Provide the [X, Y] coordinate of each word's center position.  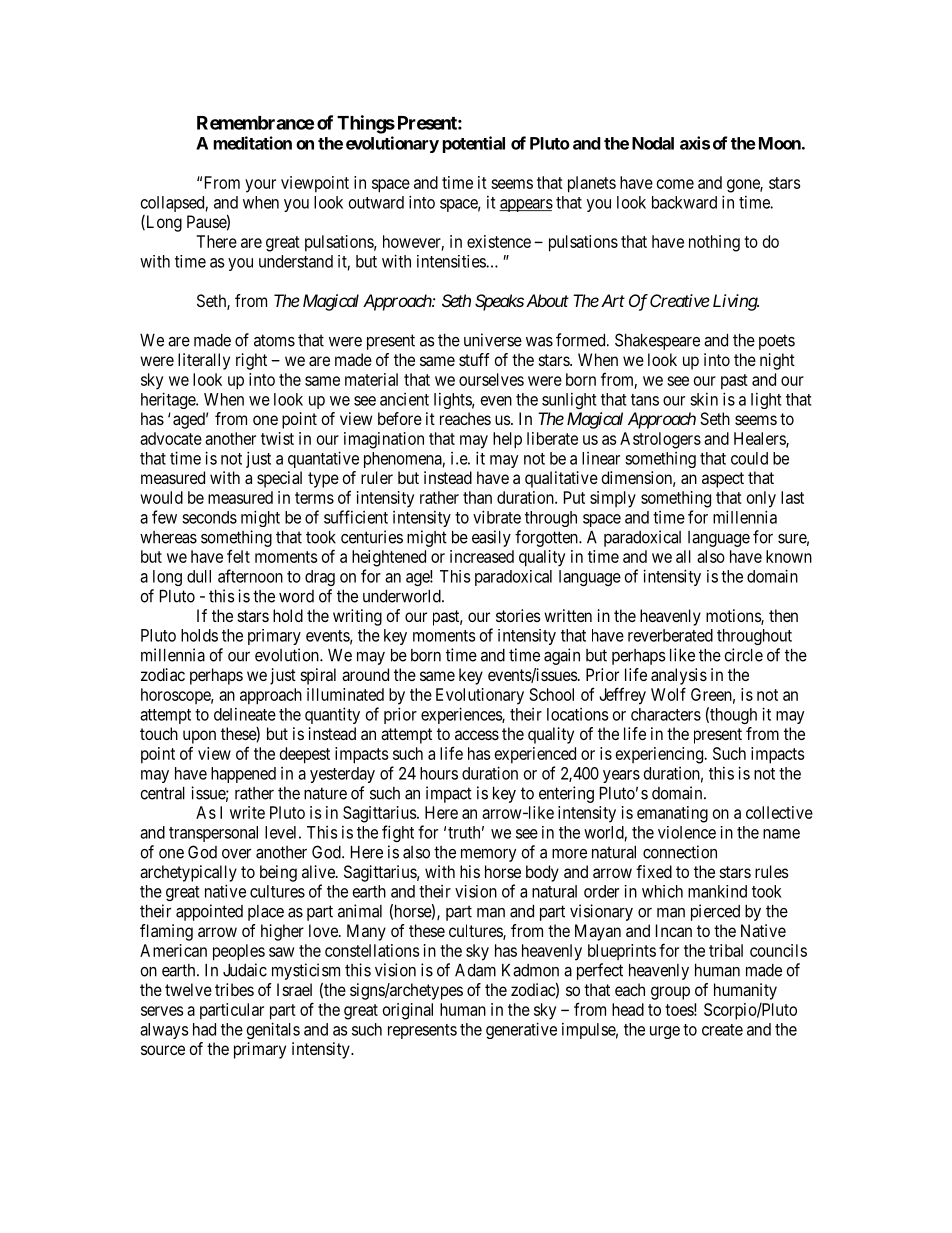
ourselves [491, 379]
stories [518, 615]
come [675, 184]
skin [704, 399]
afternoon [250, 576]
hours [439, 773]
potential [474, 144]
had [204, 1029]
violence [687, 832]
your [260, 186]
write [247, 812]
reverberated [670, 635]
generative [521, 1030]
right [251, 361]
